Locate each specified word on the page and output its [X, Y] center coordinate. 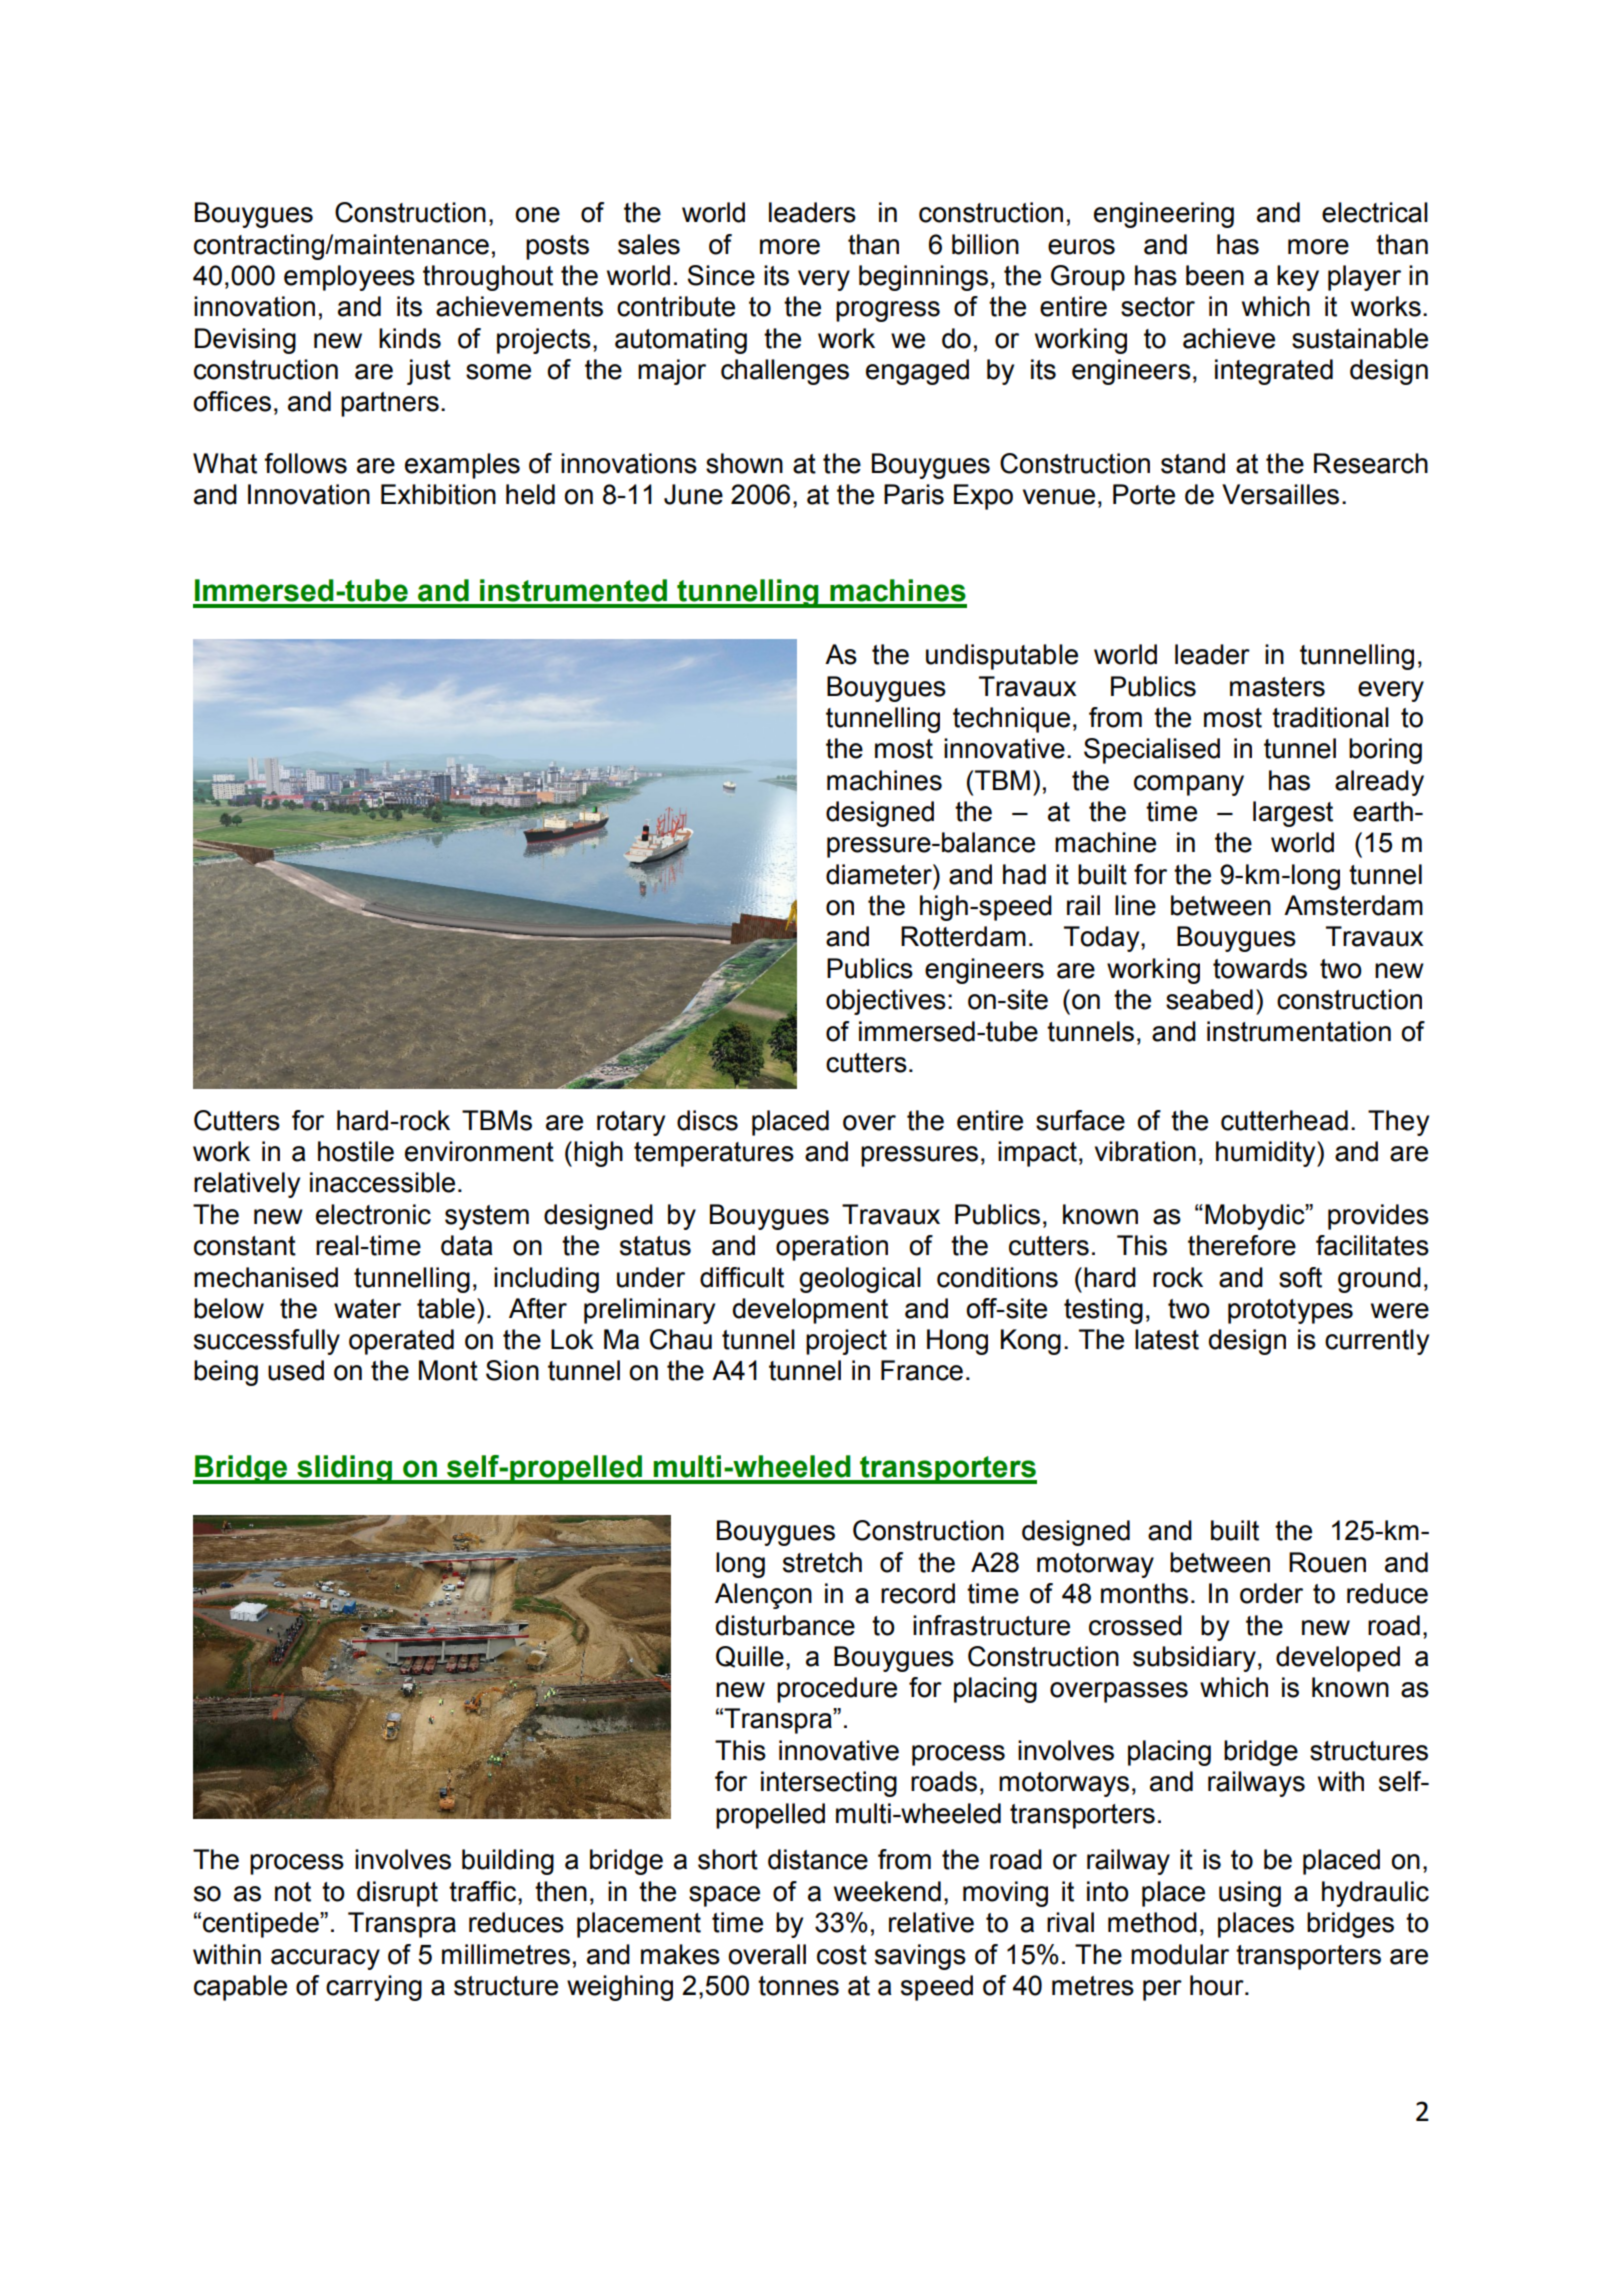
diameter [880, 874]
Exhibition [438, 494]
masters [1277, 687]
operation [832, 1248]
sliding [344, 1469]
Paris [914, 494]
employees [349, 278]
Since [721, 275]
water [367, 1309]
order [1271, 1593]
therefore [1242, 1245]
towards [1260, 968]
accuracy [325, 1959]
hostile [356, 1151]
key [1298, 278]
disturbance [785, 1625]
